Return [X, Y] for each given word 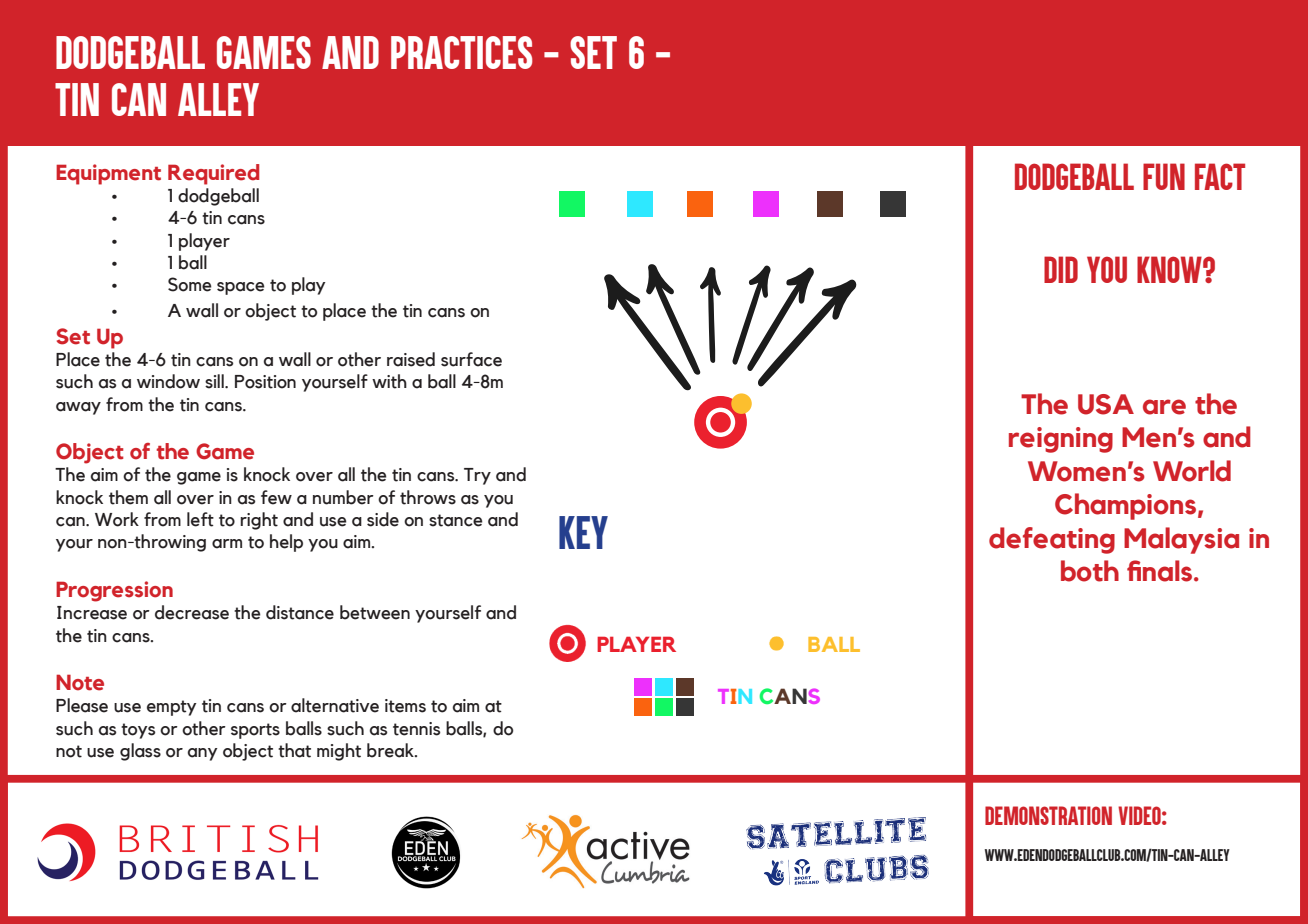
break [391, 750]
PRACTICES [462, 52]
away [78, 408]
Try [477, 476]
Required [213, 174]
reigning [1061, 440]
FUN [1164, 176]
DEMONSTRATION [1048, 815]
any [203, 754]
